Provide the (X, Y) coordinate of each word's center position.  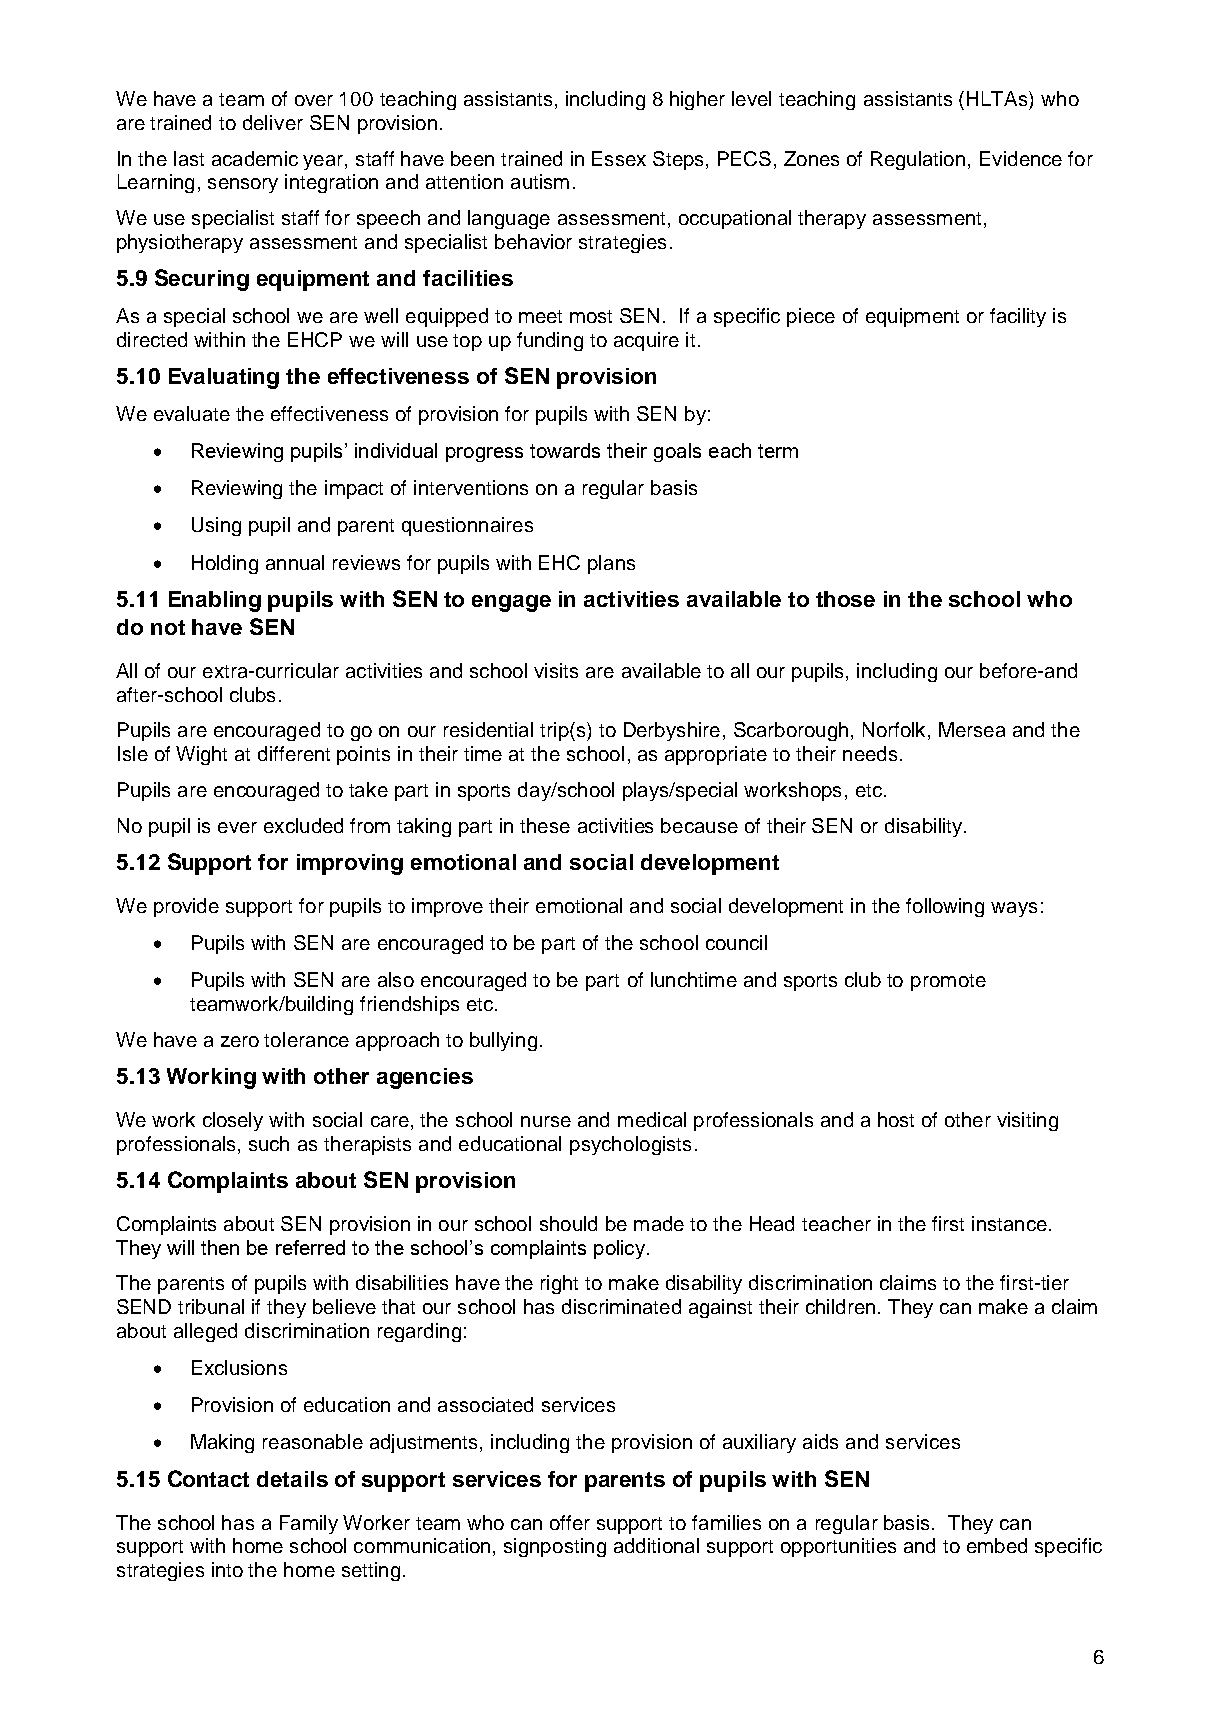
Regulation (920, 160)
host (896, 1119)
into (227, 1569)
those (845, 599)
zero (240, 1041)
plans (611, 564)
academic (255, 158)
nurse (546, 1121)
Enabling (215, 601)
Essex (619, 158)
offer (570, 1522)
